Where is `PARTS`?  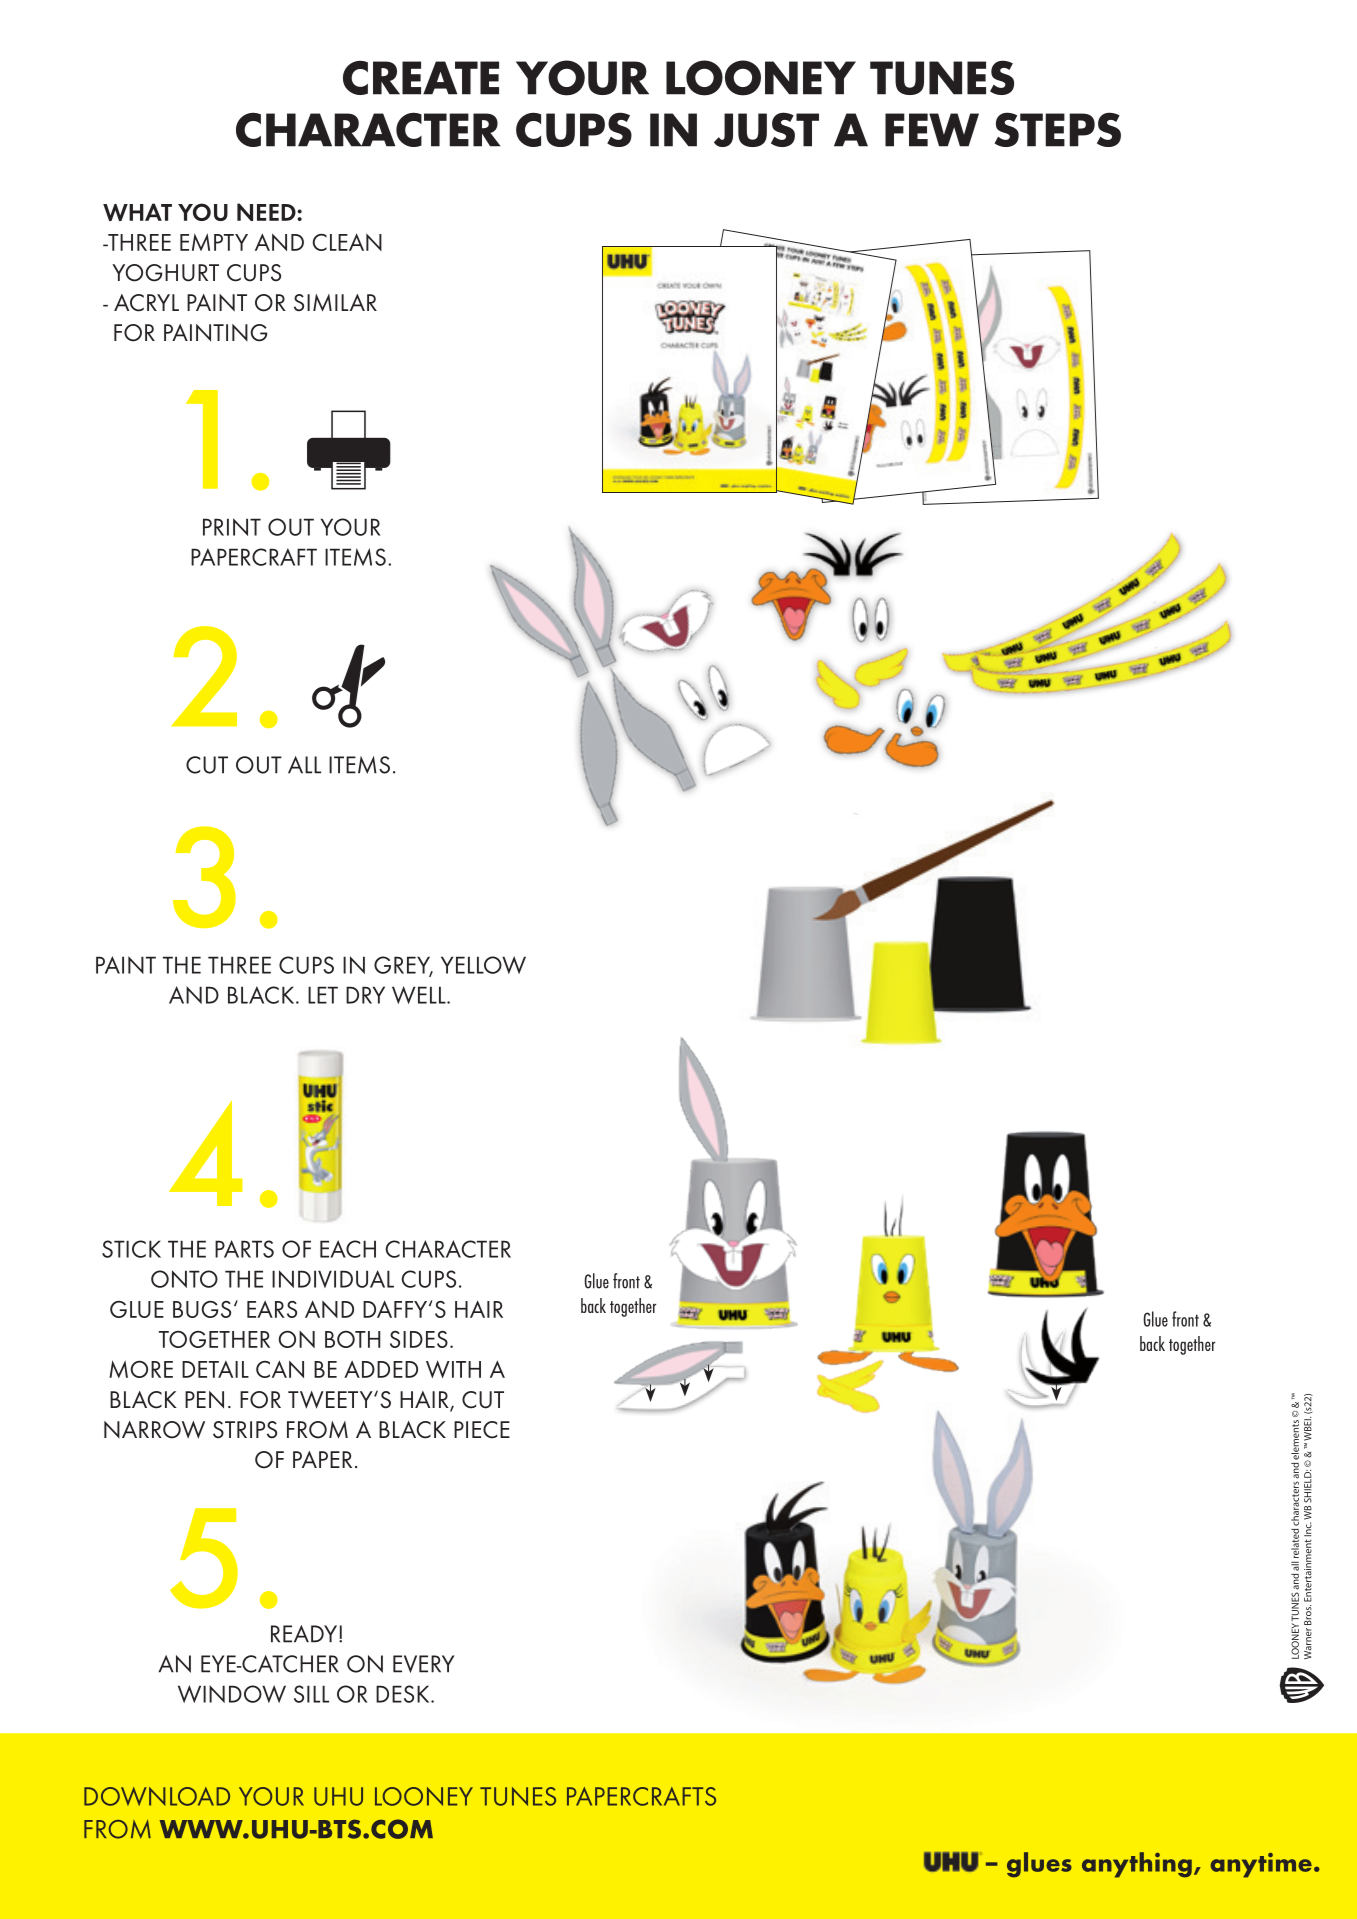 PARTS is located at coordinates (244, 1249).
